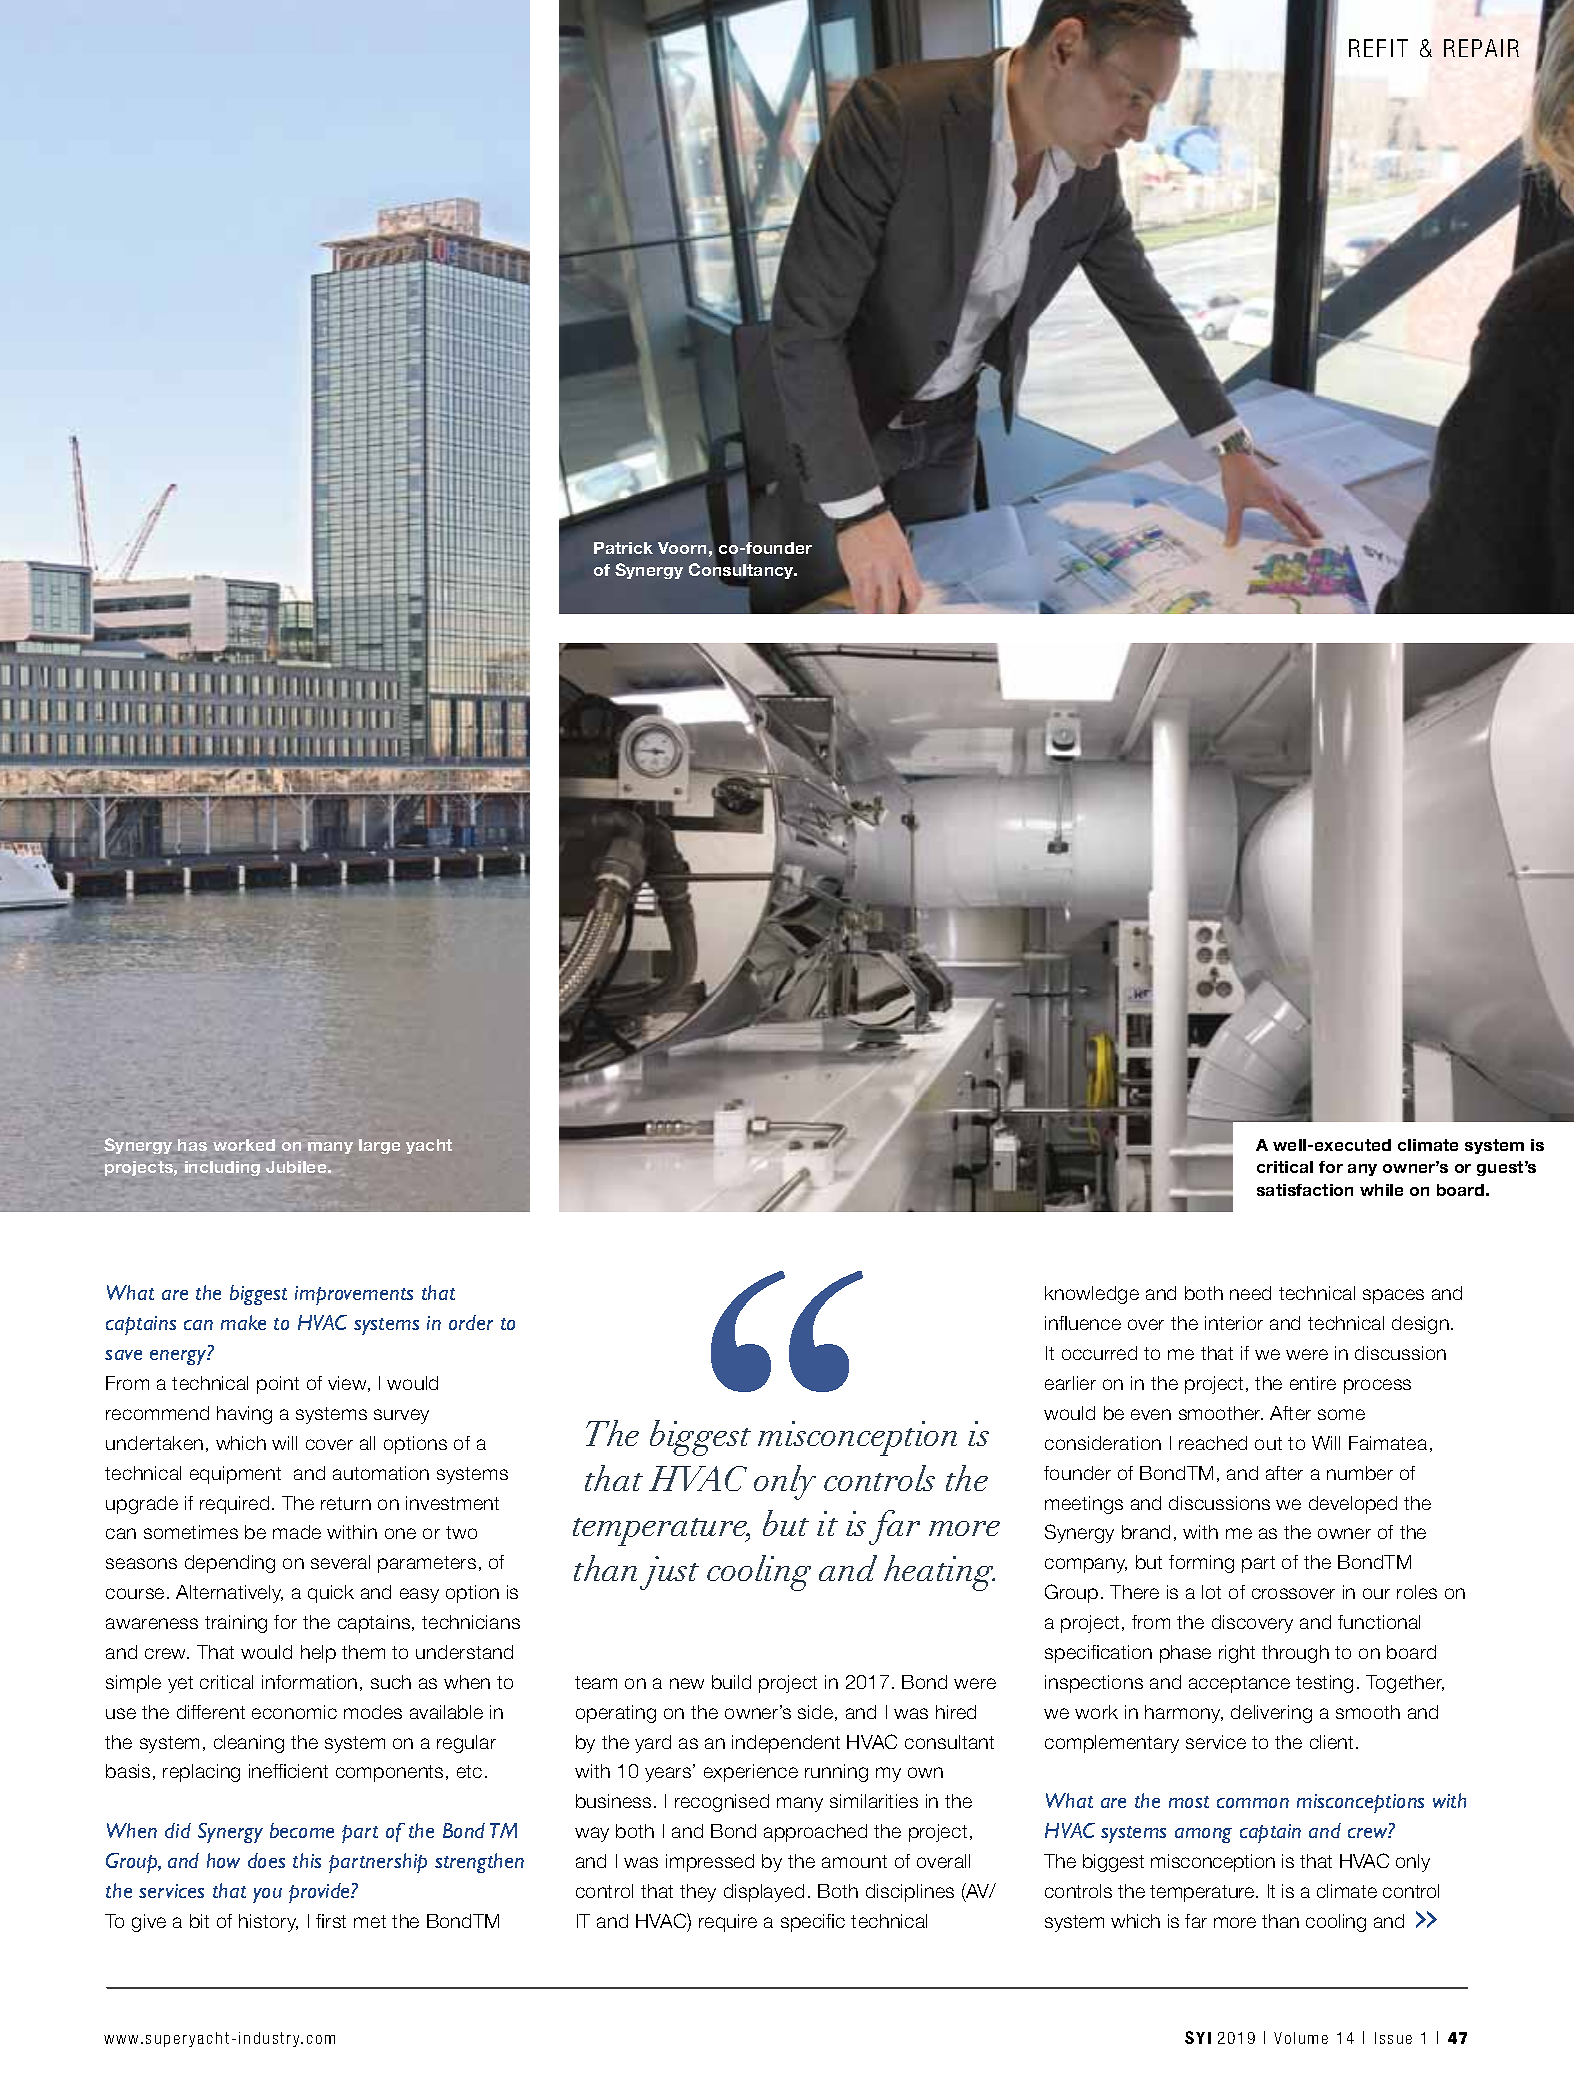  Describe the element at coordinates (1092, 1295) in the screenshot. I see `knowledge` at that location.
